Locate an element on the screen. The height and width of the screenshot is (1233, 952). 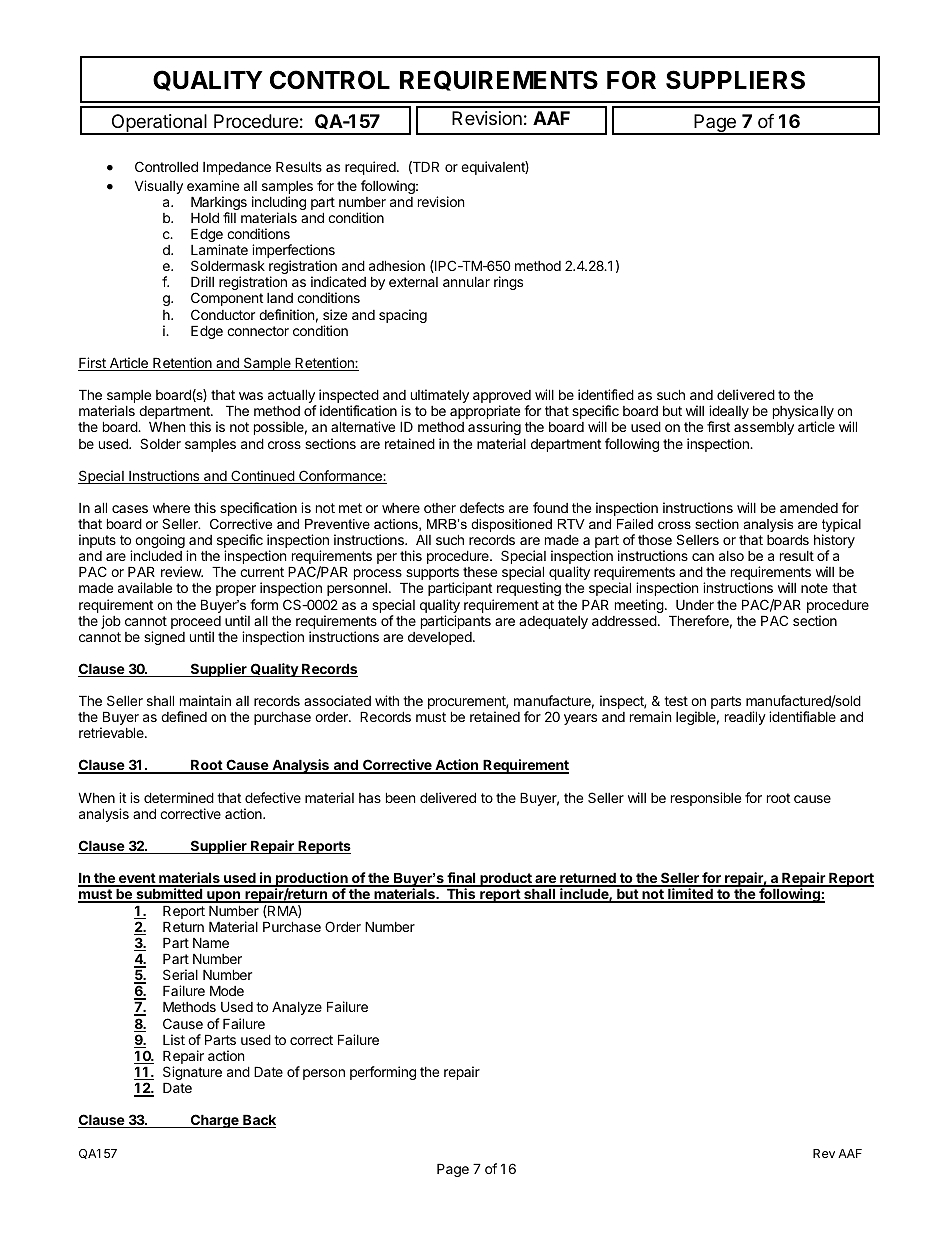
Analyze is located at coordinates (297, 1008).
